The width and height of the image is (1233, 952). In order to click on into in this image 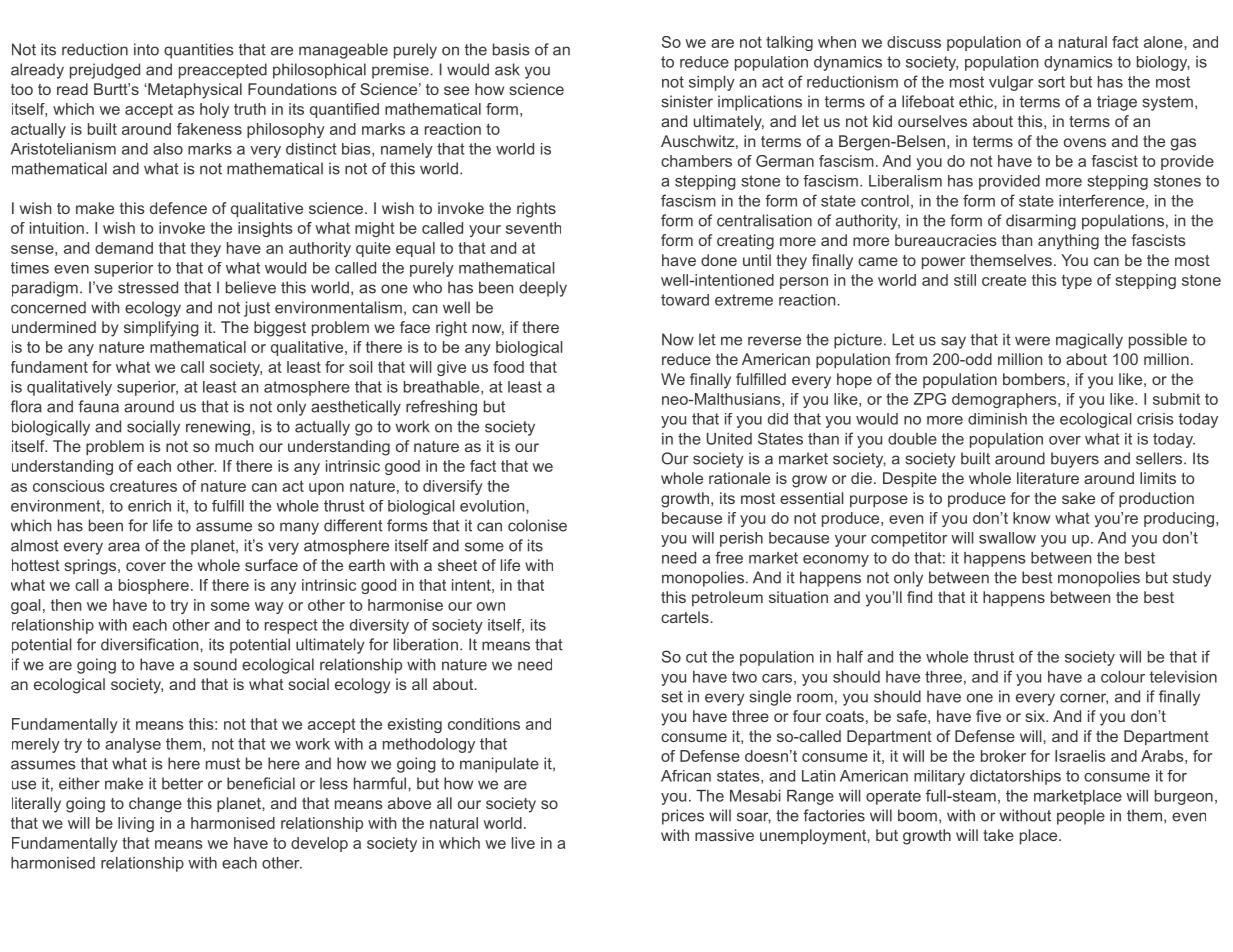, I will do `click(146, 49)`.
